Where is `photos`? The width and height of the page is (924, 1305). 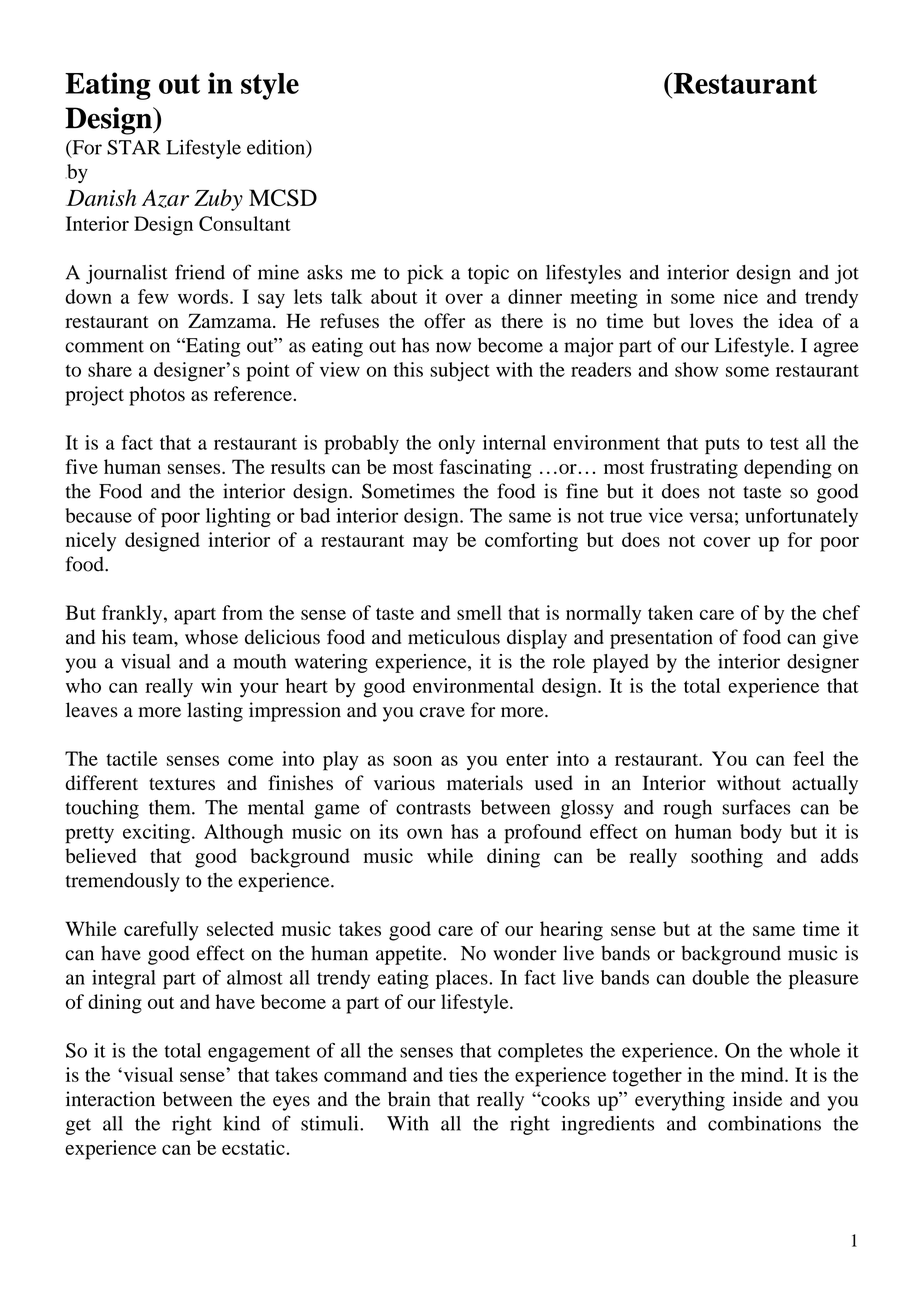 photos is located at coordinates (157, 396).
